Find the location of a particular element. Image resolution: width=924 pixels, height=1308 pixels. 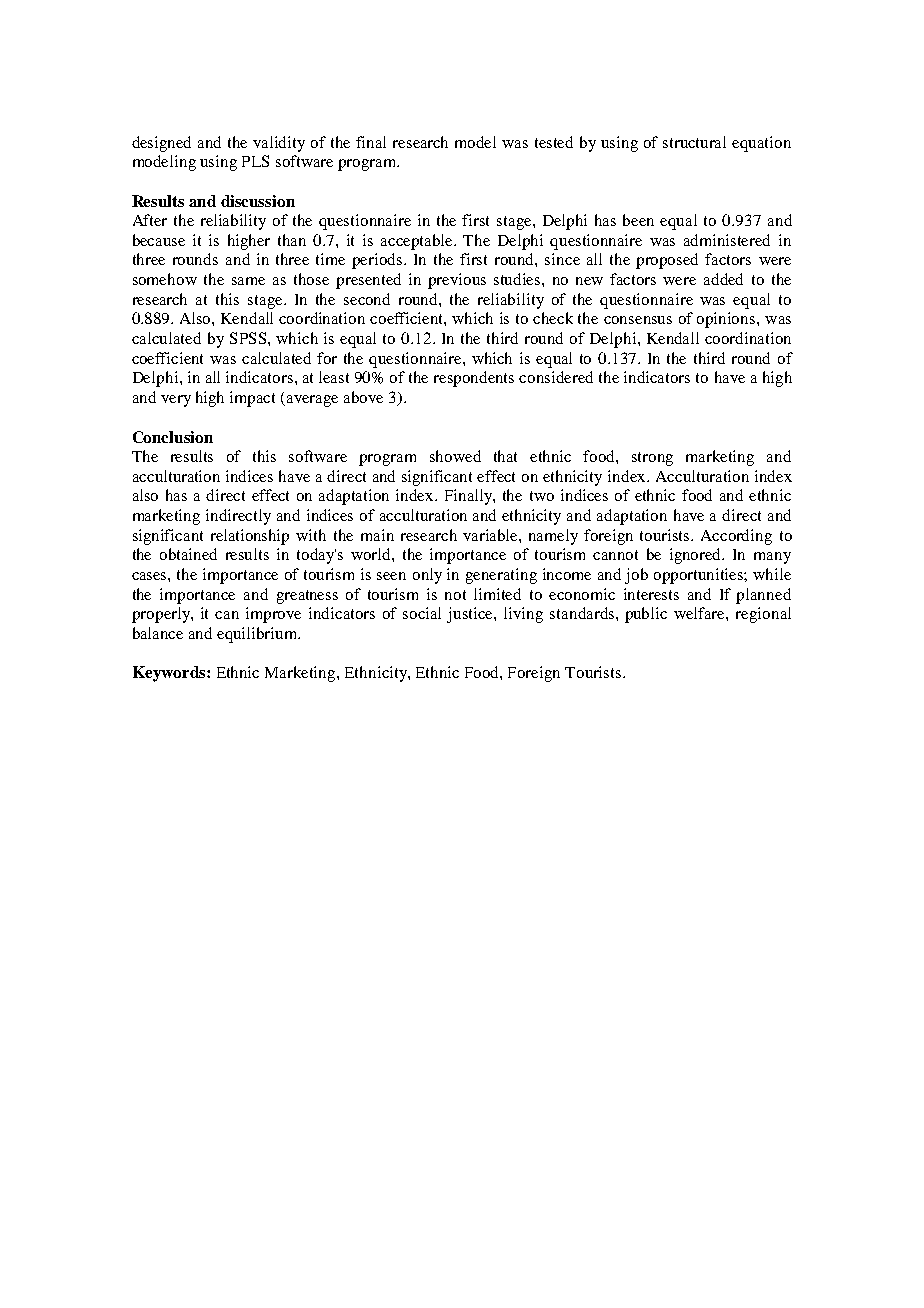

previous is located at coordinates (457, 281).
